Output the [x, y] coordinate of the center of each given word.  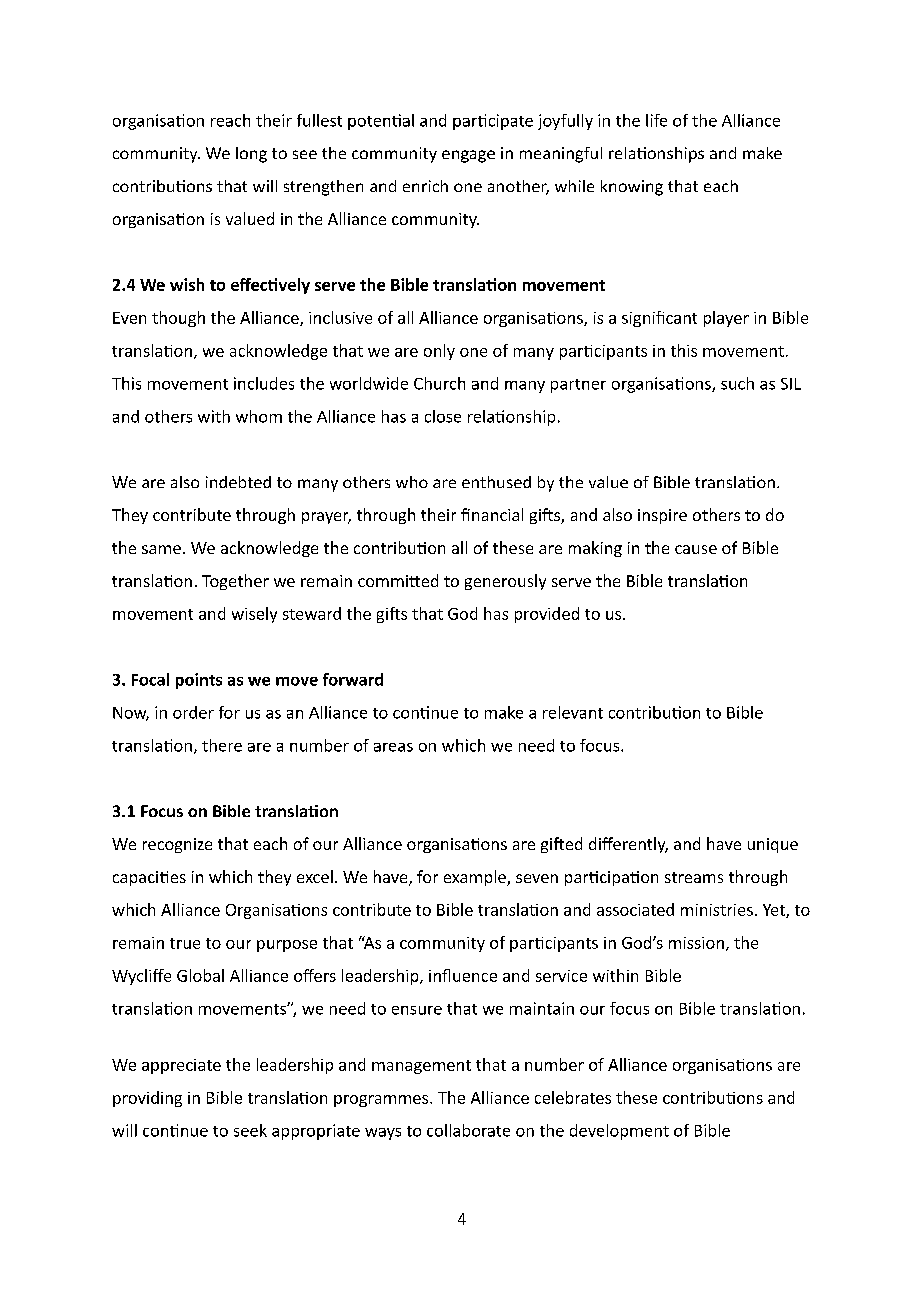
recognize [177, 845]
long [251, 155]
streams [694, 877]
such [737, 383]
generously [505, 582]
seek [250, 1130]
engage [468, 156]
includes [264, 383]
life [656, 120]
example [476, 878]
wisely [254, 615]
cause [696, 549]
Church [439, 383]
